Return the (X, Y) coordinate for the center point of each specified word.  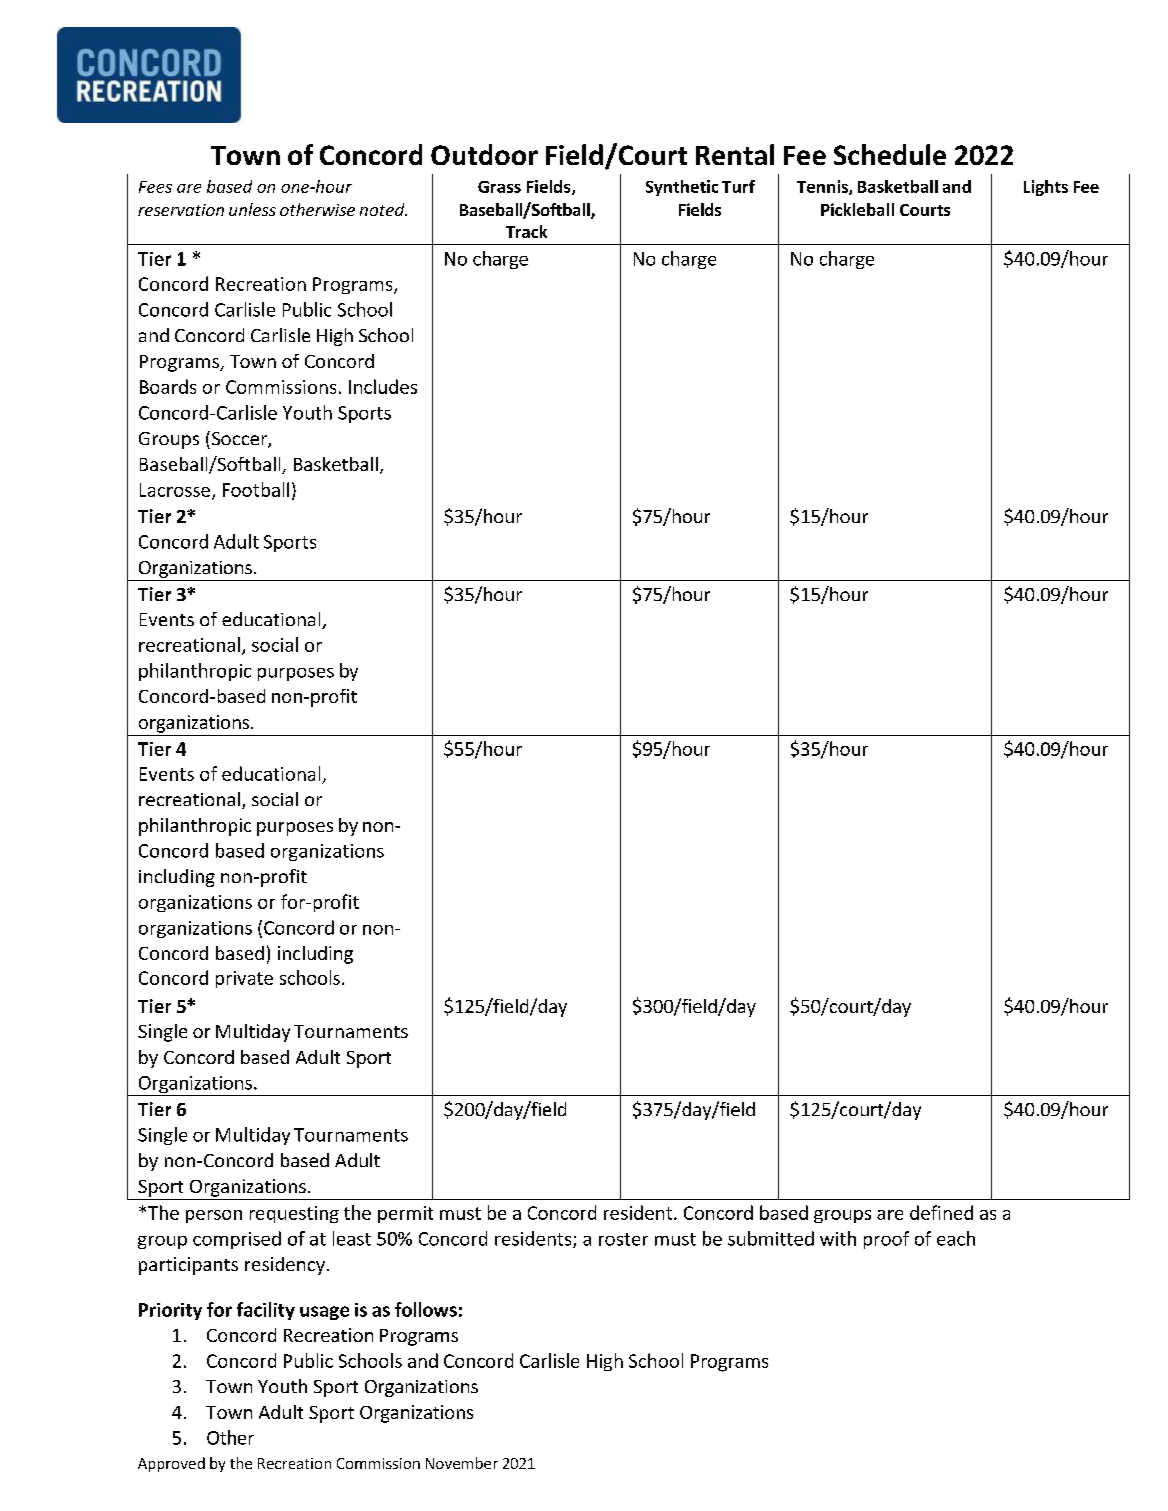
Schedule (890, 154)
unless (252, 209)
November (462, 1463)
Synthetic (682, 188)
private (244, 979)
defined (941, 1212)
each (956, 1238)
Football (256, 489)
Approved (171, 1464)
